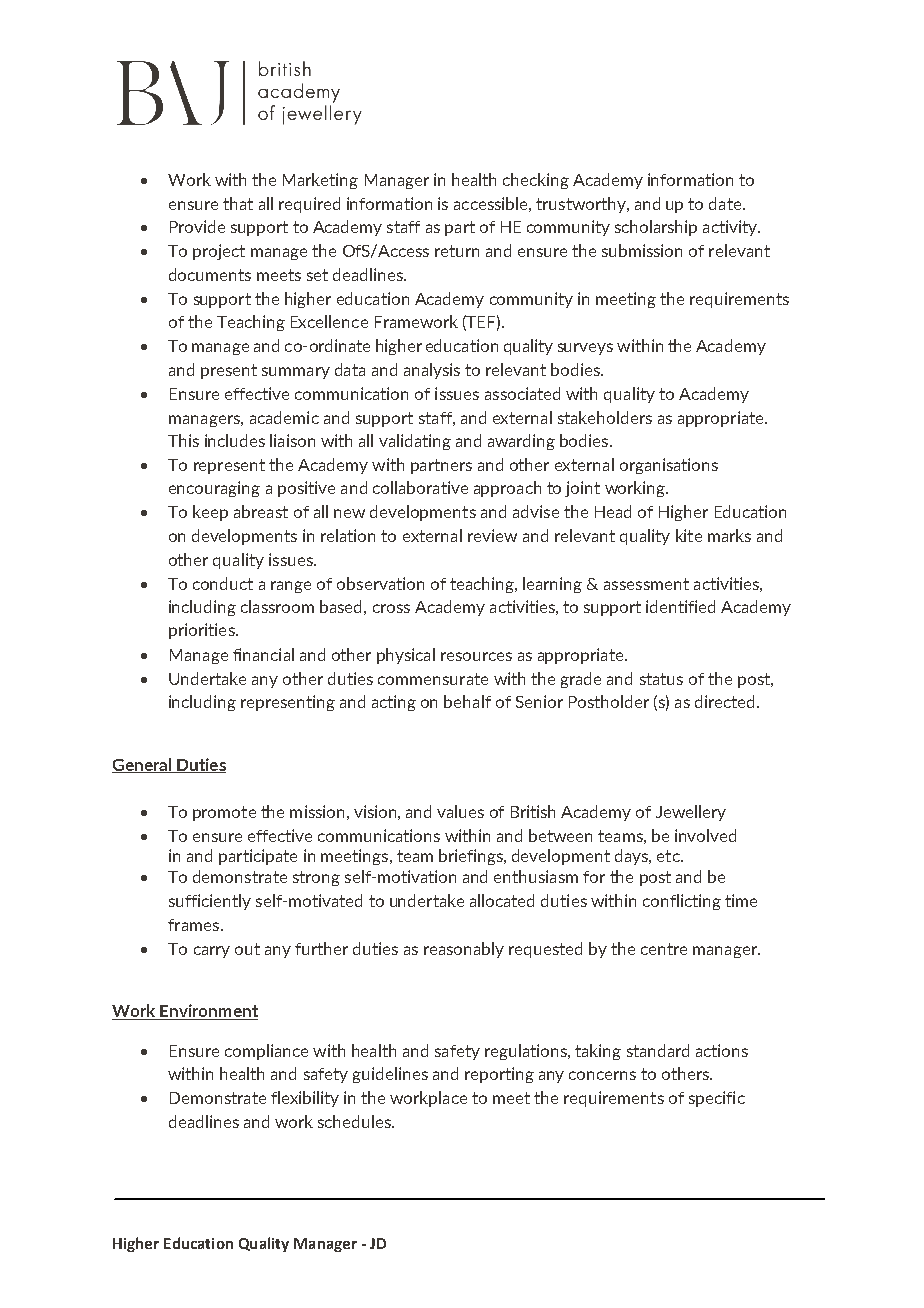 The height and width of the screenshot is (1308, 924). Describe the element at coordinates (390, 1075) in the screenshot. I see `guidelines` at that location.
